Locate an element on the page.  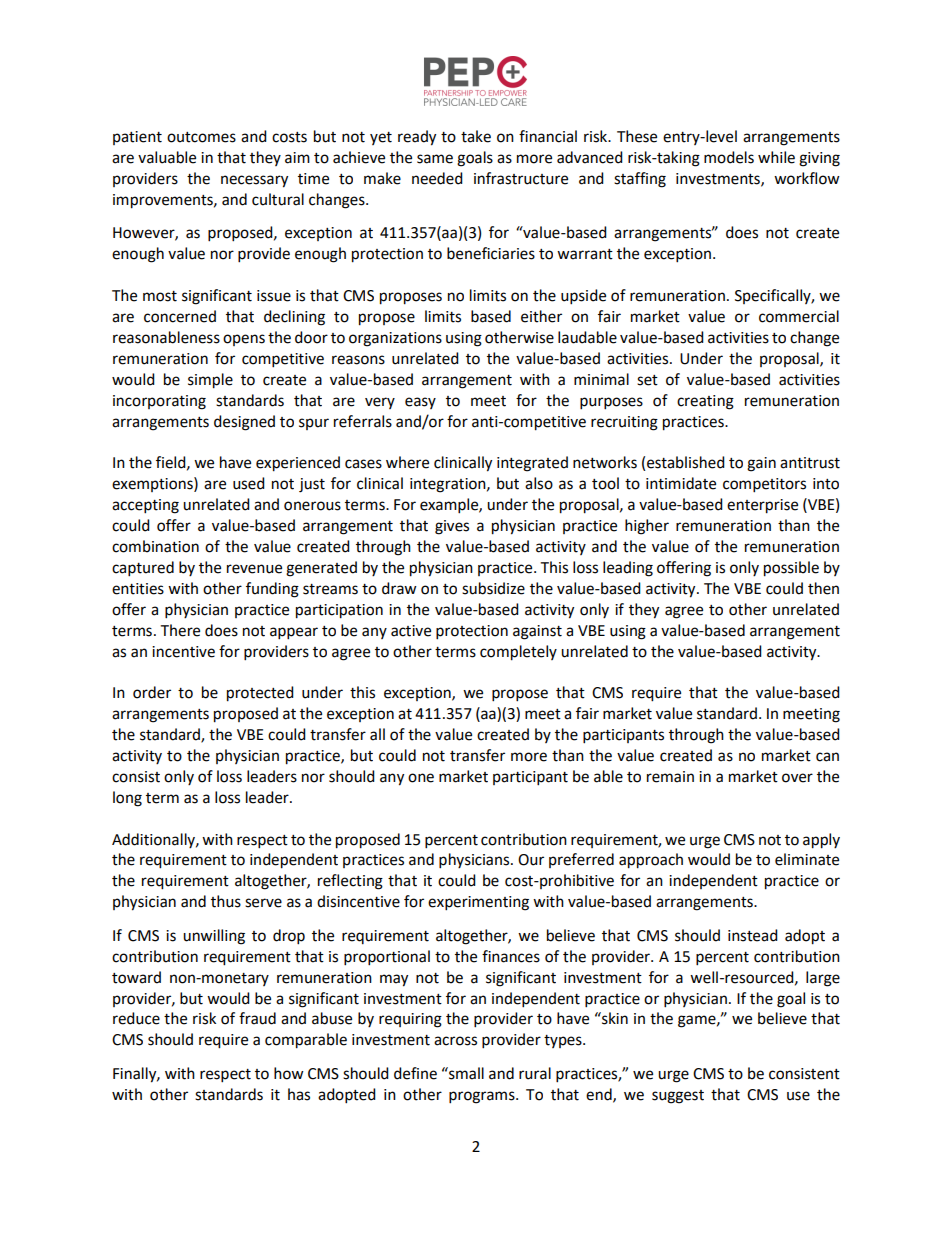
small is located at coordinates (465, 1073).
